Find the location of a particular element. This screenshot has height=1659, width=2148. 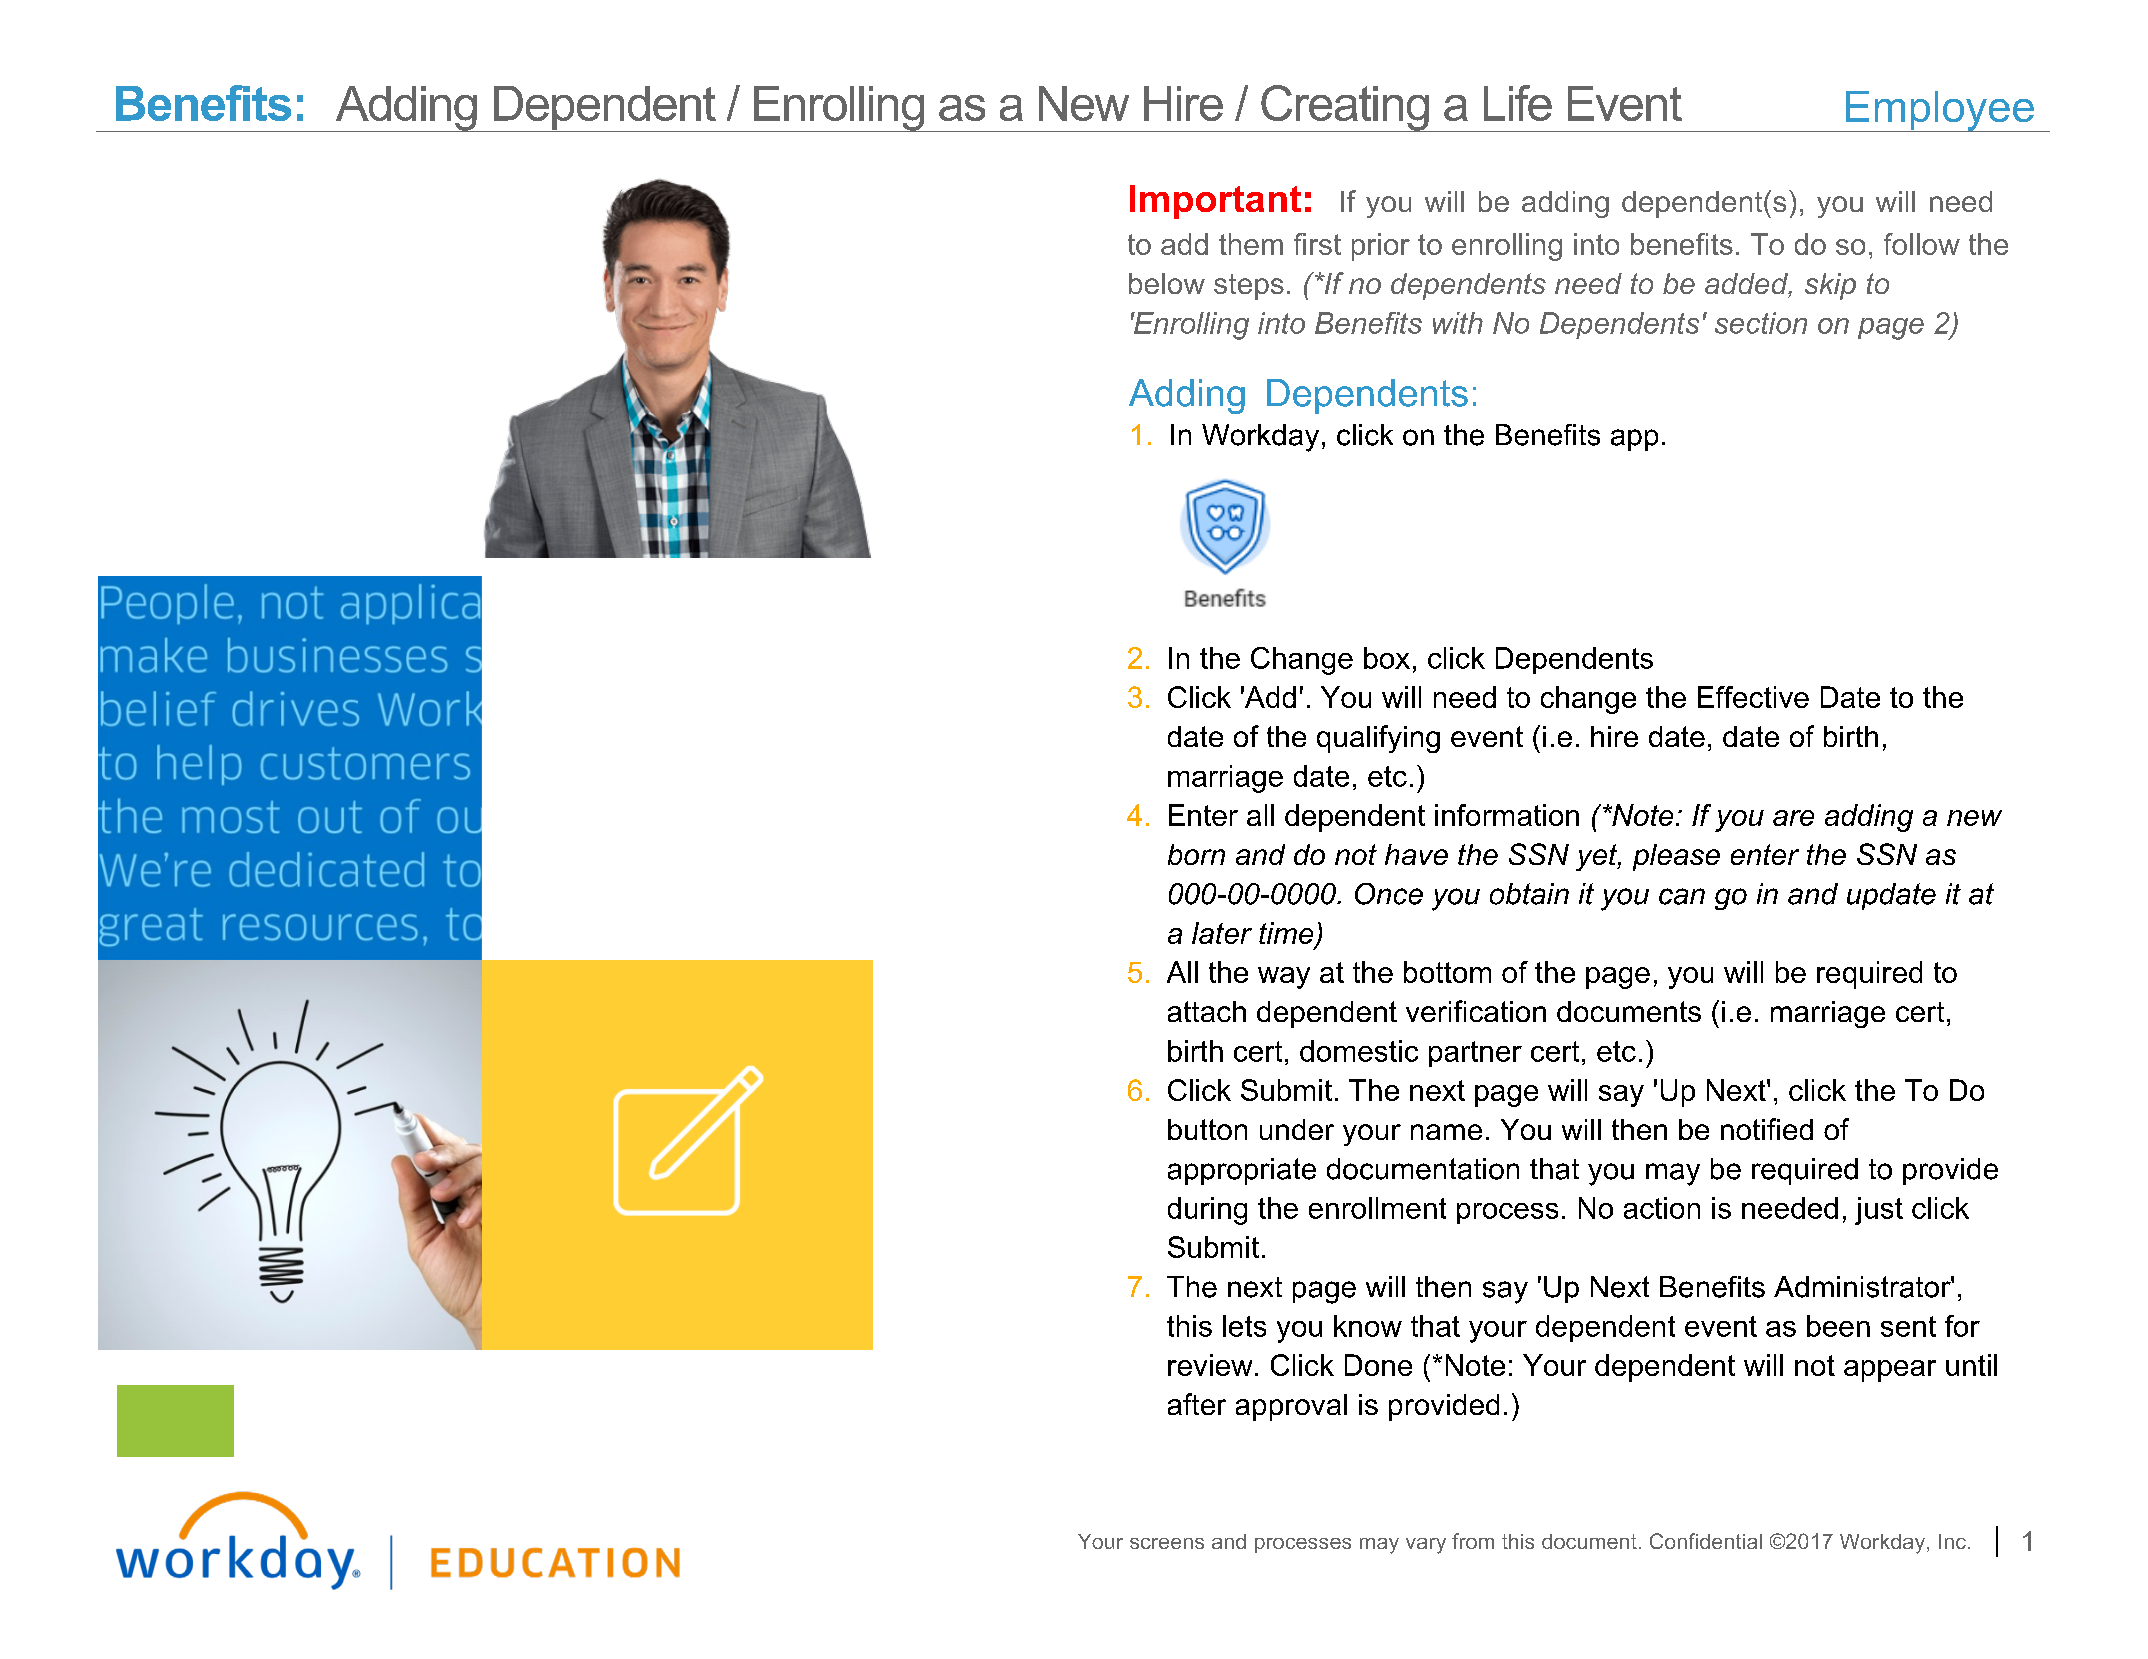

Life is located at coordinates (1518, 103).
